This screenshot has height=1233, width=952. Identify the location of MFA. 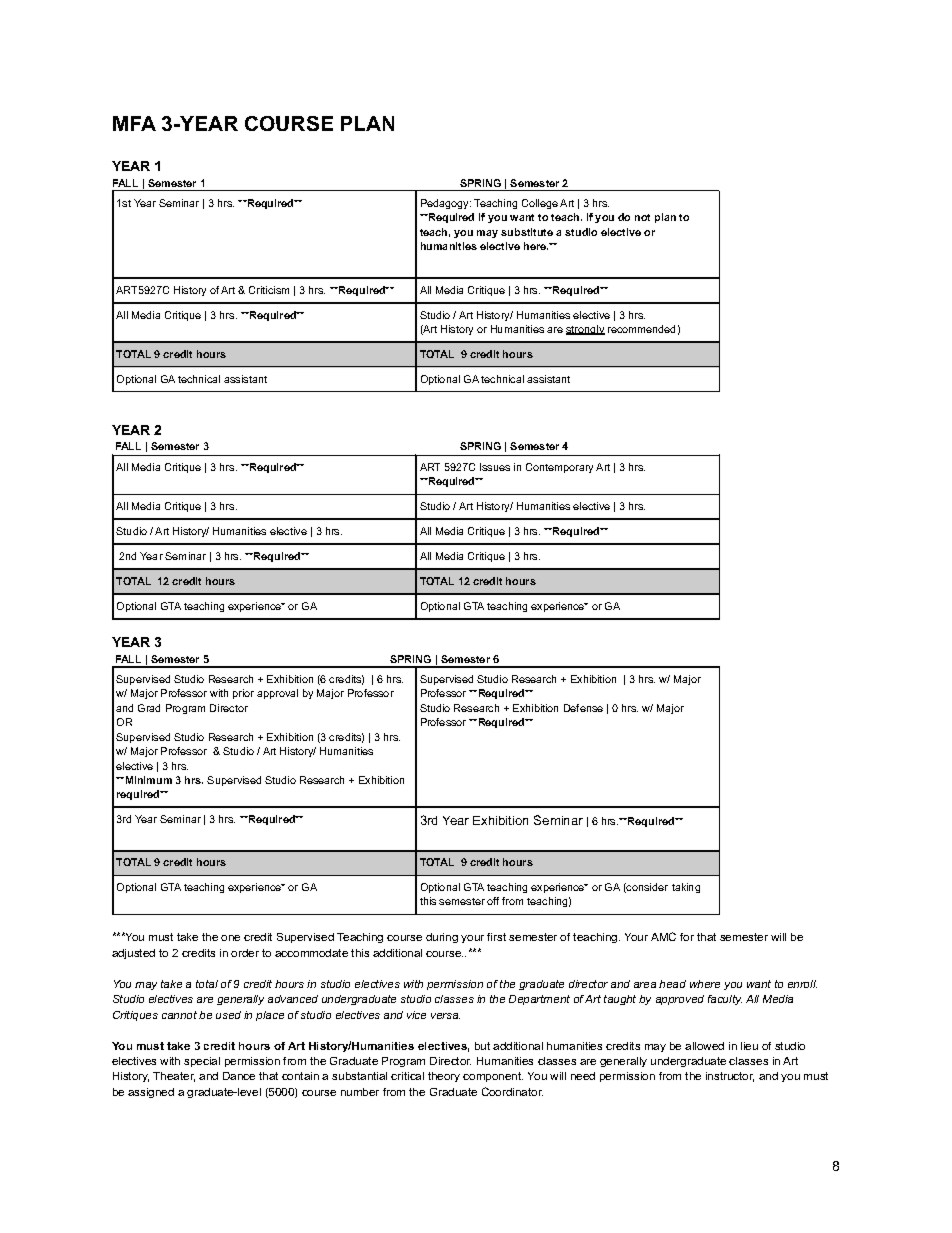
(134, 123).
